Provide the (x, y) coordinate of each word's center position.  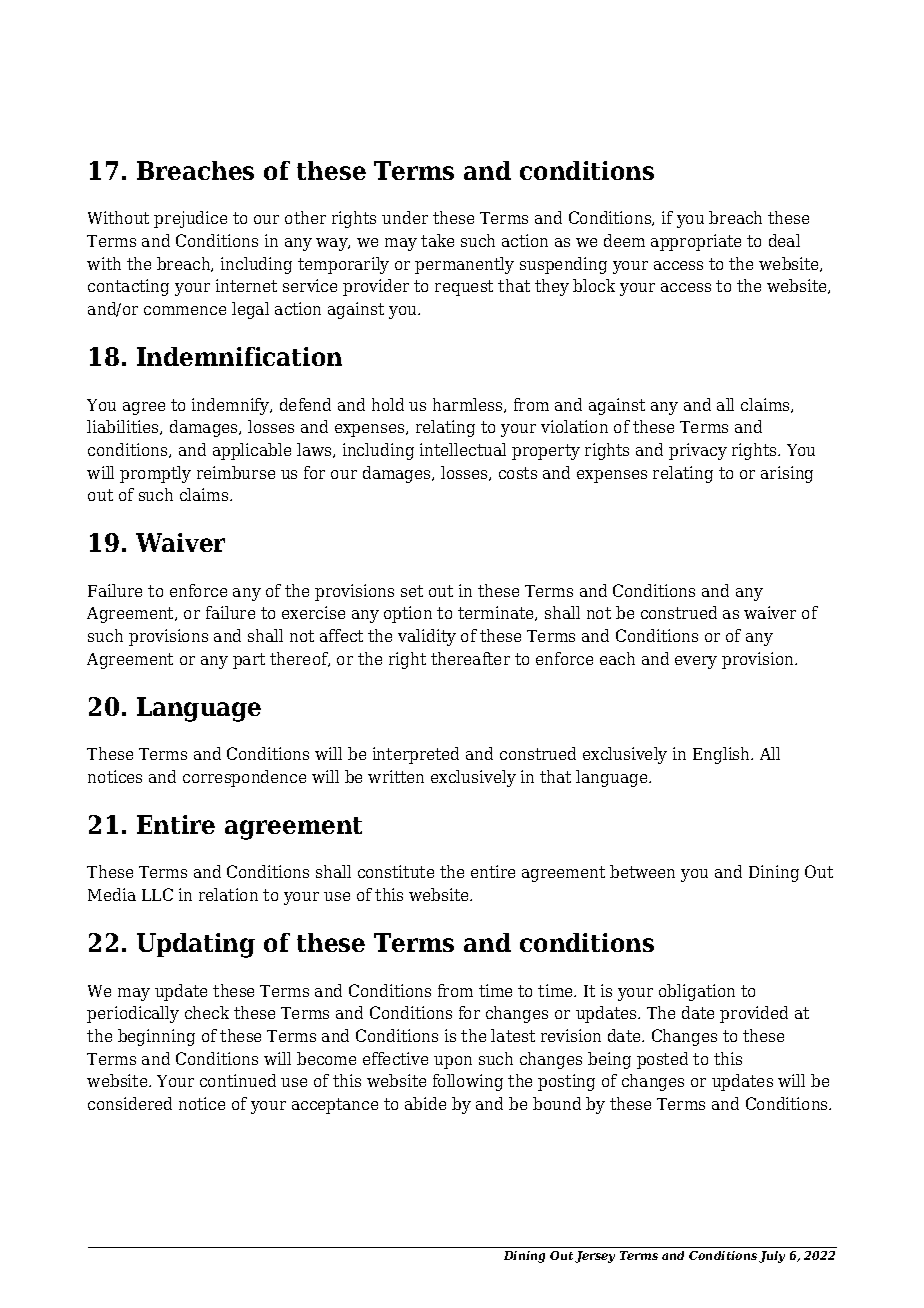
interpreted (416, 755)
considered (130, 1103)
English (723, 755)
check (207, 1012)
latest (513, 1035)
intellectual (463, 449)
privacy (698, 451)
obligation (697, 992)
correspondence (244, 778)
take (437, 240)
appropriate (696, 242)
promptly (155, 474)
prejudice (190, 219)
